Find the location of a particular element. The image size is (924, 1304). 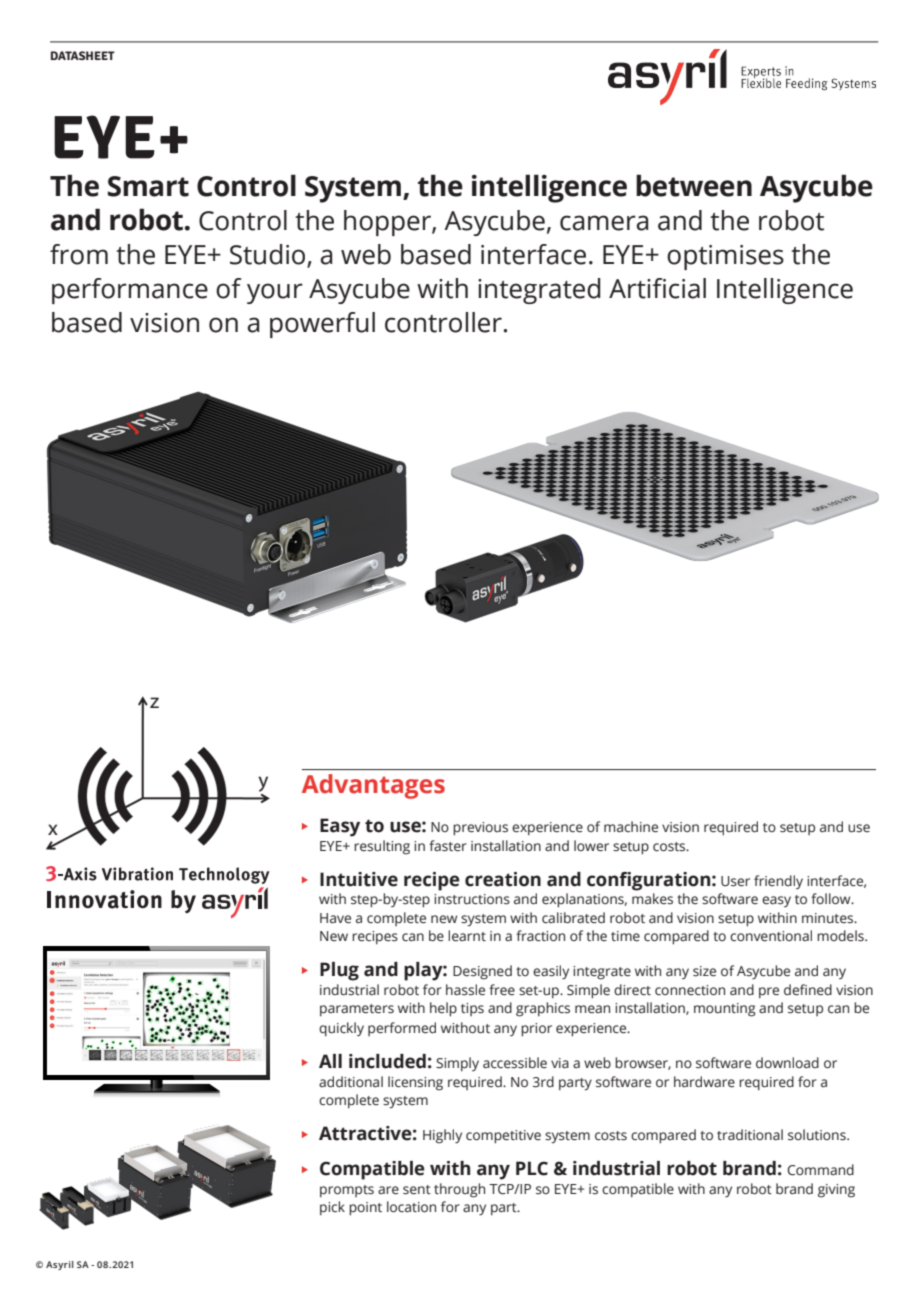

pick is located at coordinates (332, 1208).
